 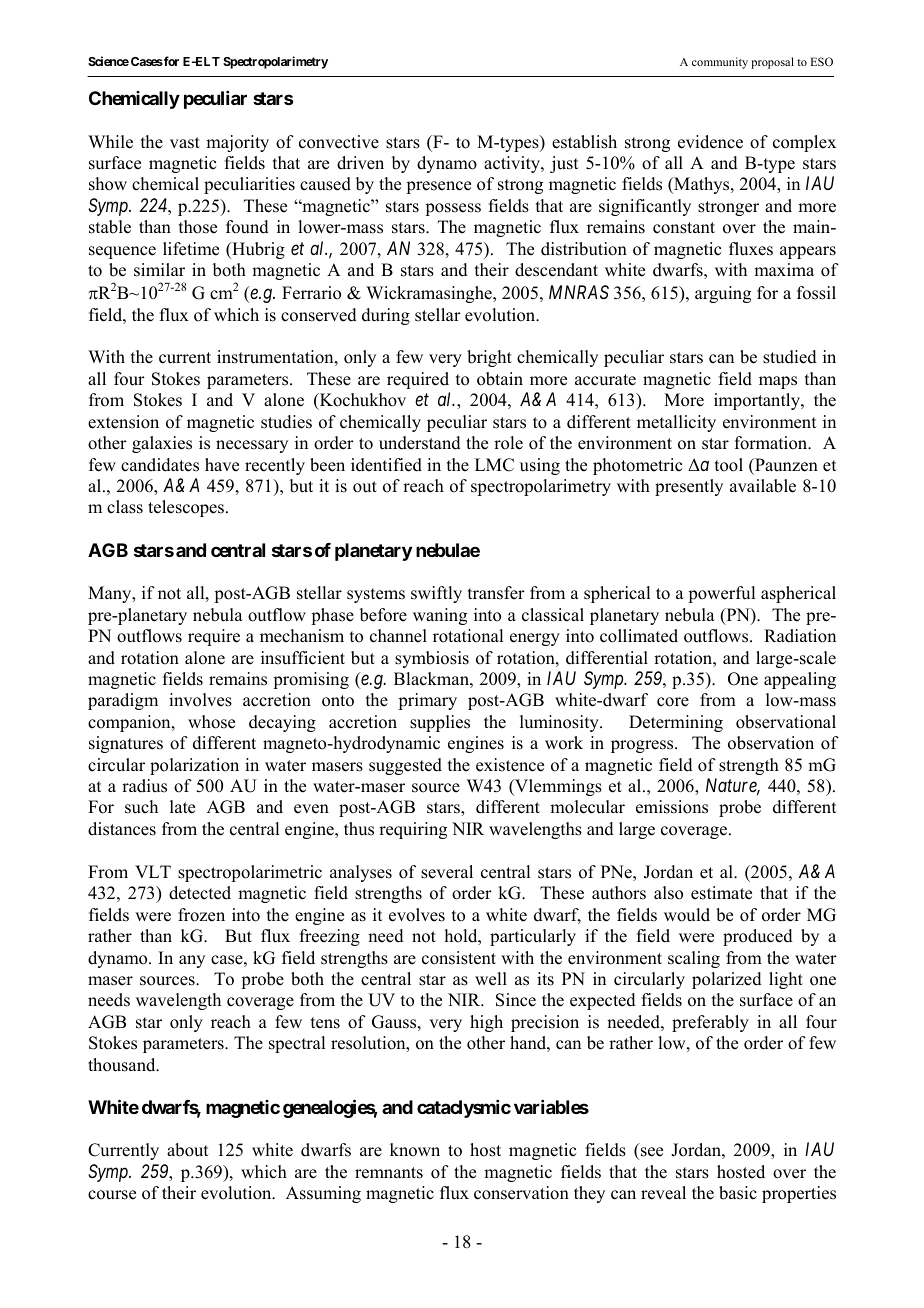 What do you see at coordinates (459, 958) in the screenshot?
I see `consistent` at bounding box center [459, 958].
